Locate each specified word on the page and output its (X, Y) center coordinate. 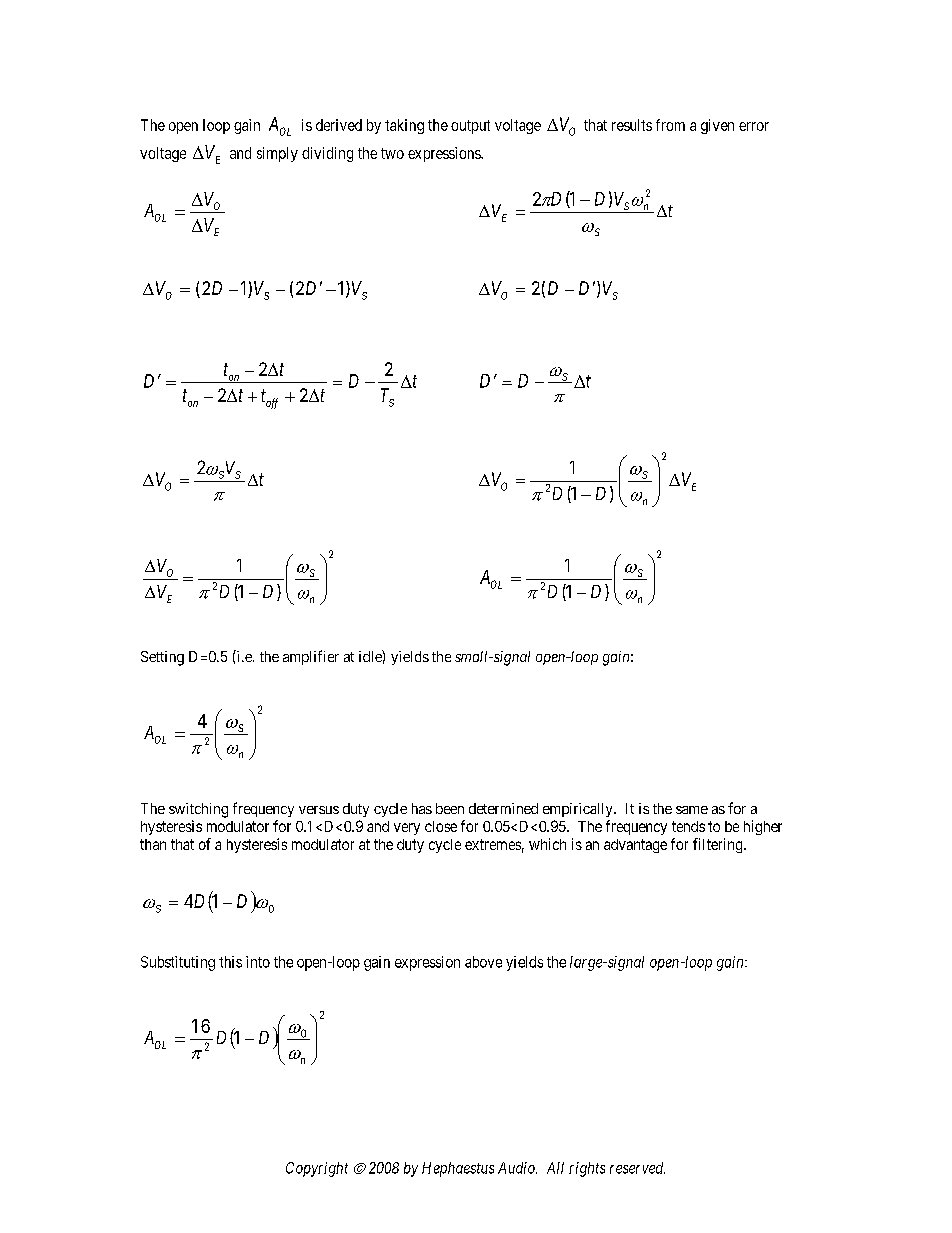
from (670, 125)
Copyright (317, 1169)
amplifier (311, 657)
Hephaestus (458, 1169)
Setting (162, 658)
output (470, 127)
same (692, 810)
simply (277, 154)
